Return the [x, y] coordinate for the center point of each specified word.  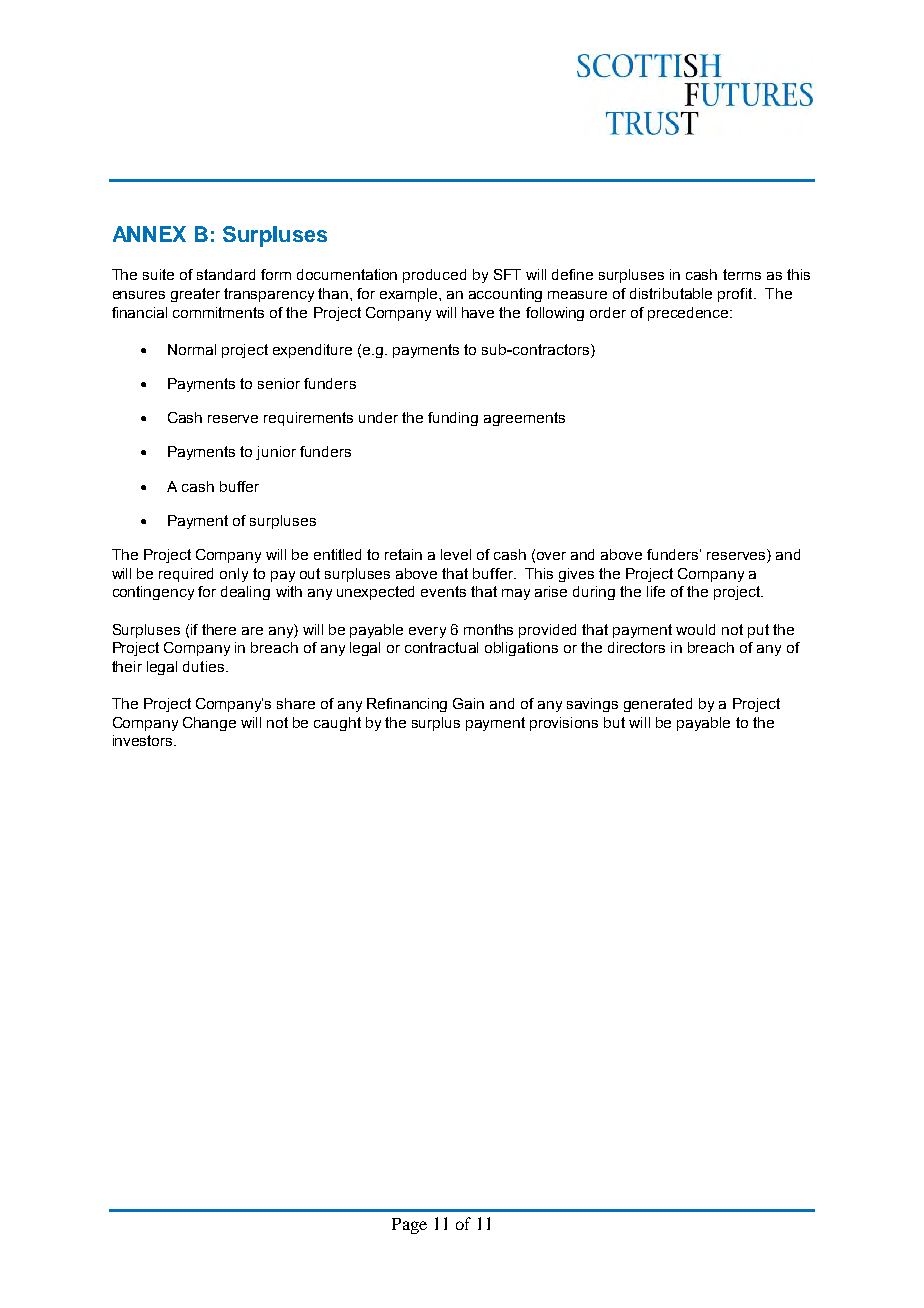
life [656, 591]
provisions [564, 724]
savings [592, 705]
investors [144, 740]
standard [226, 274]
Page [409, 1226]
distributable [671, 293]
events [443, 591]
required [186, 575]
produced [434, 276]
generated [658, 705]
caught [337, 724]
